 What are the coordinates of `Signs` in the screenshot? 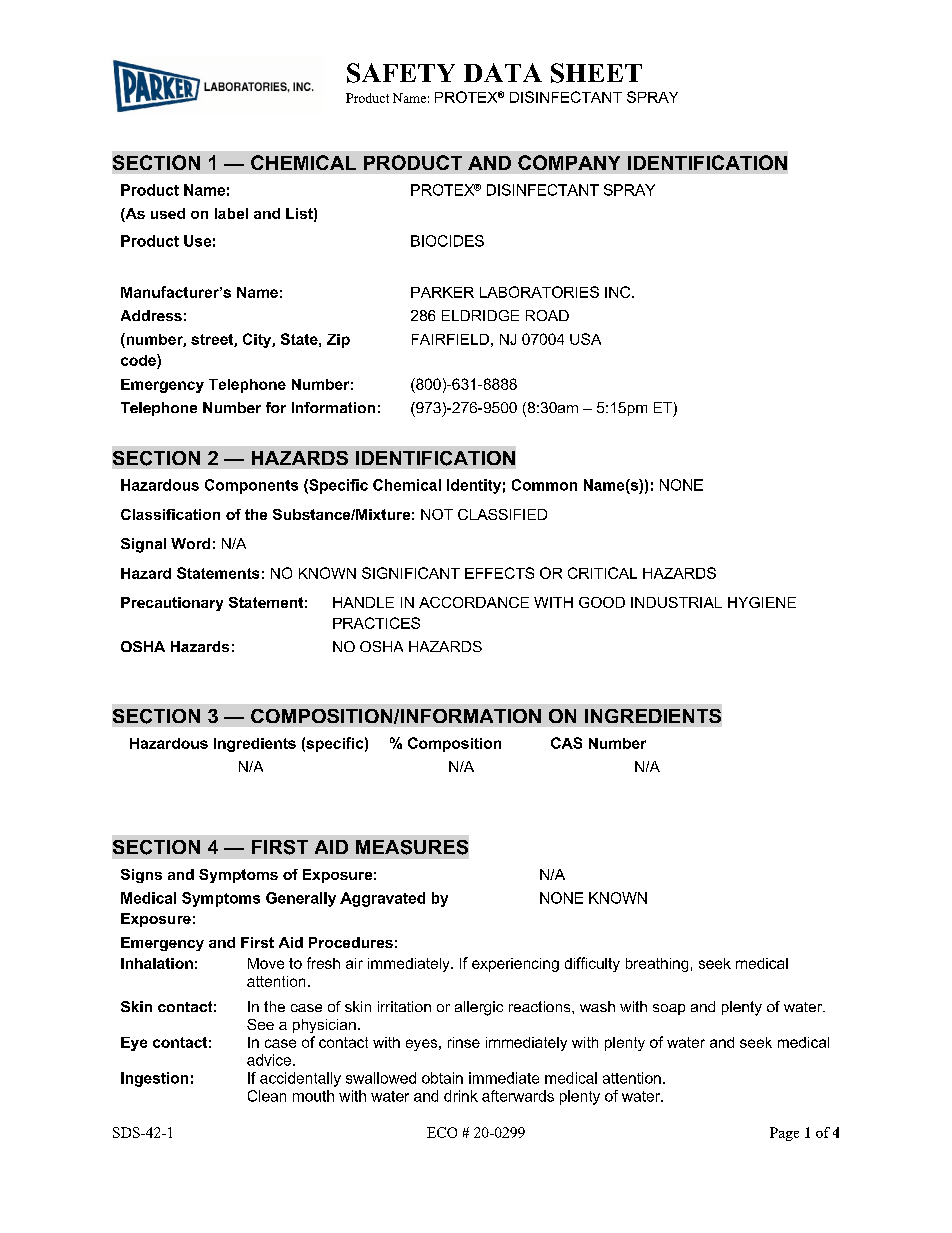 It's located at (141, 876).
